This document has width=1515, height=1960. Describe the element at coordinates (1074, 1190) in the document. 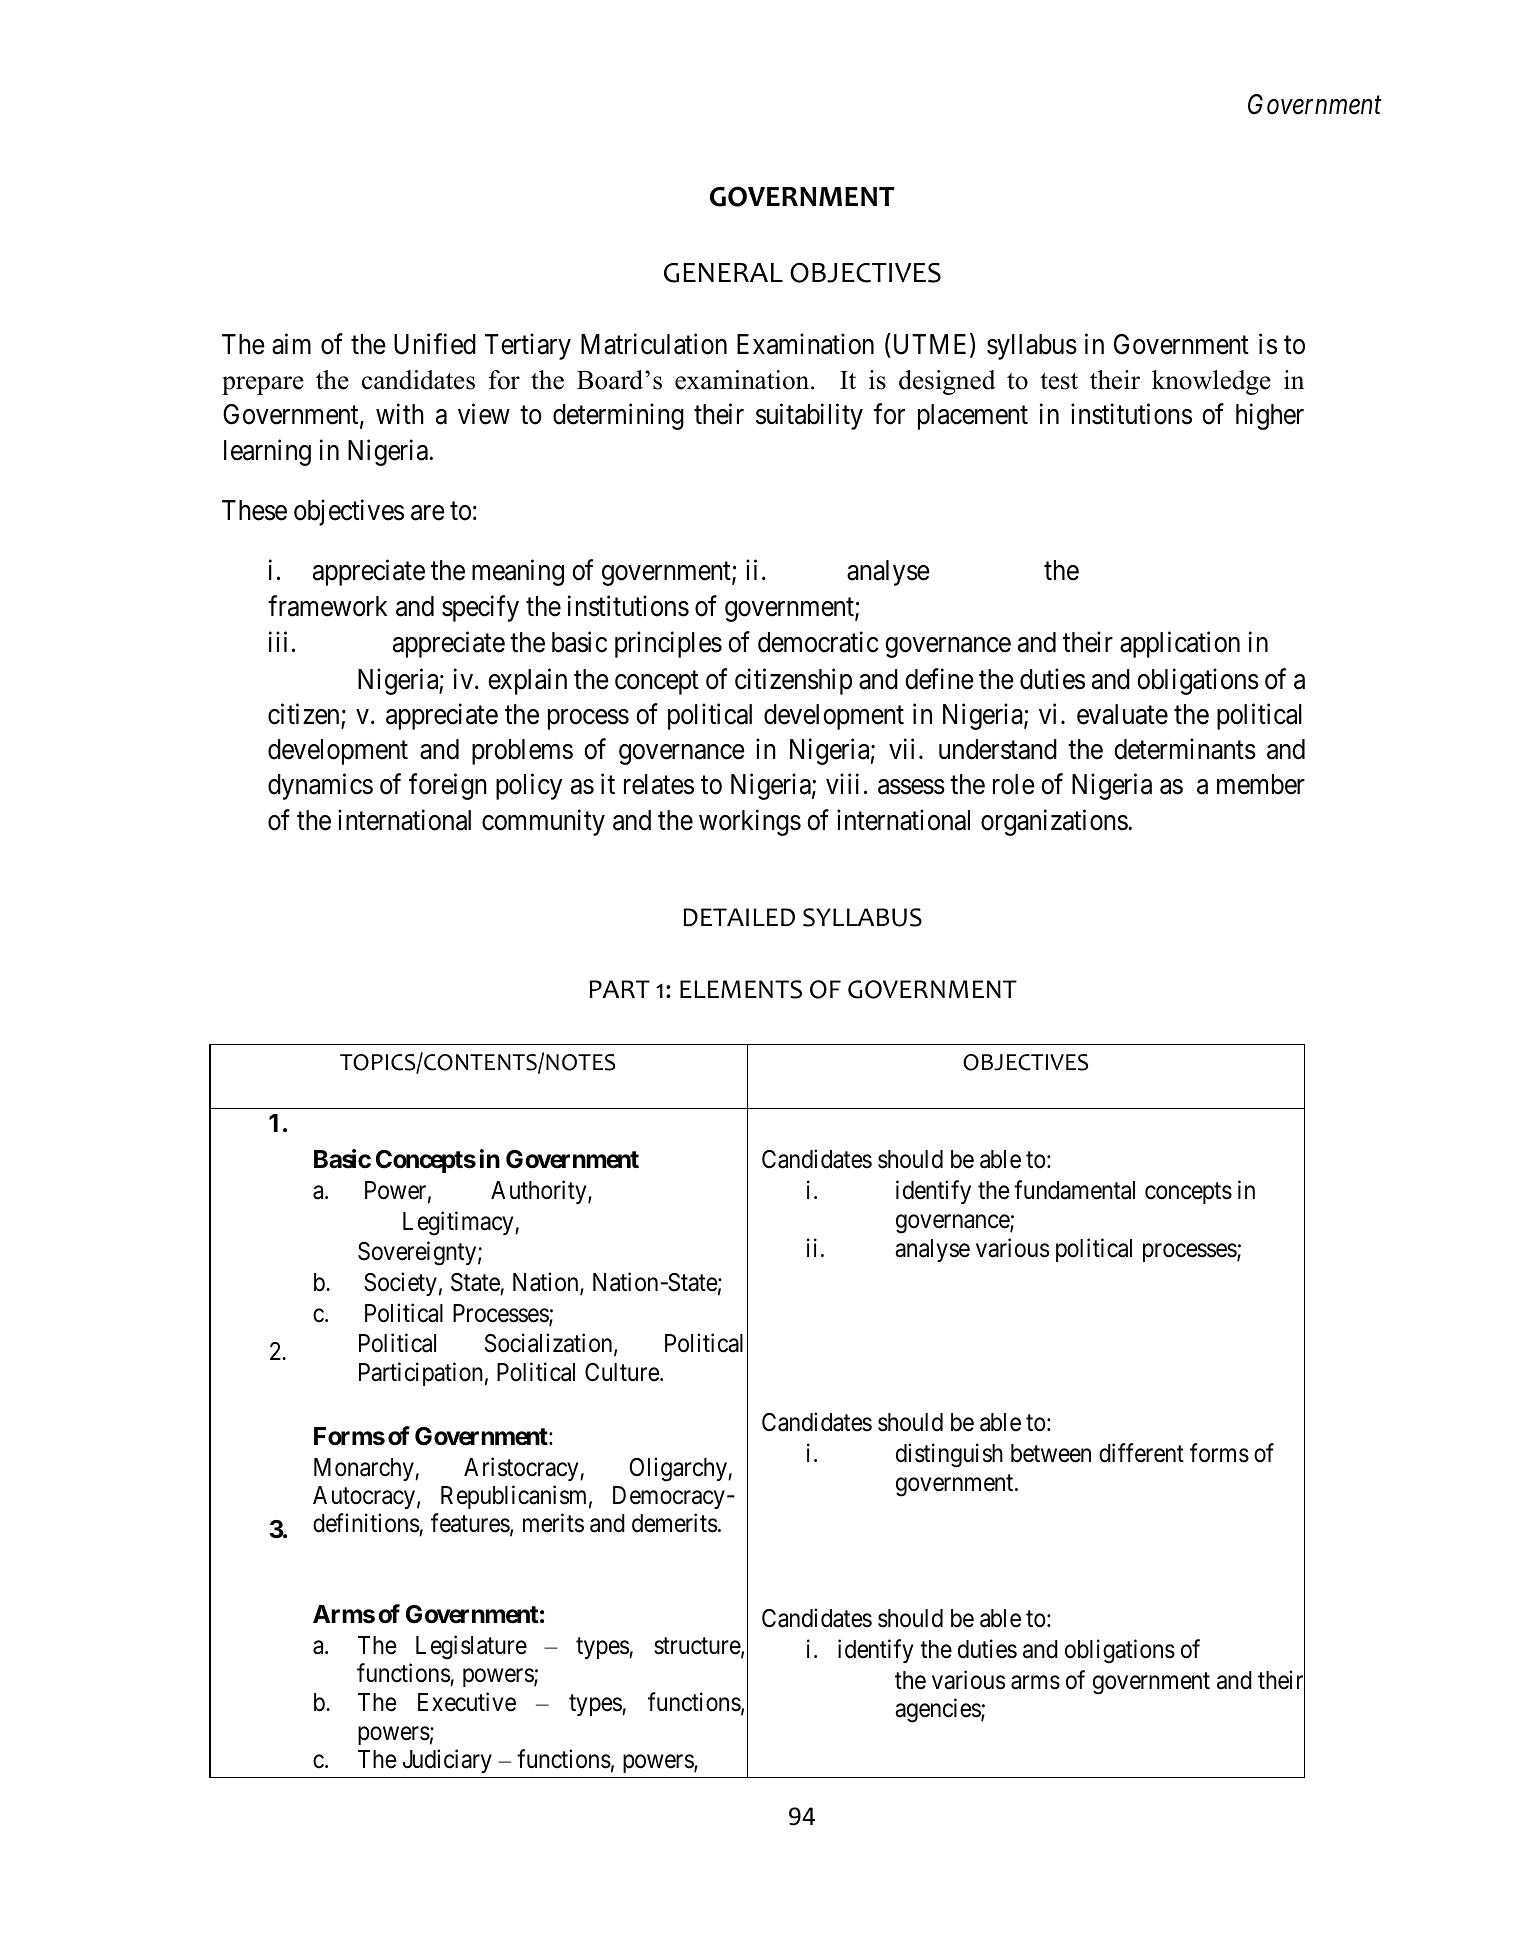

I see `fundamental` at that location.
